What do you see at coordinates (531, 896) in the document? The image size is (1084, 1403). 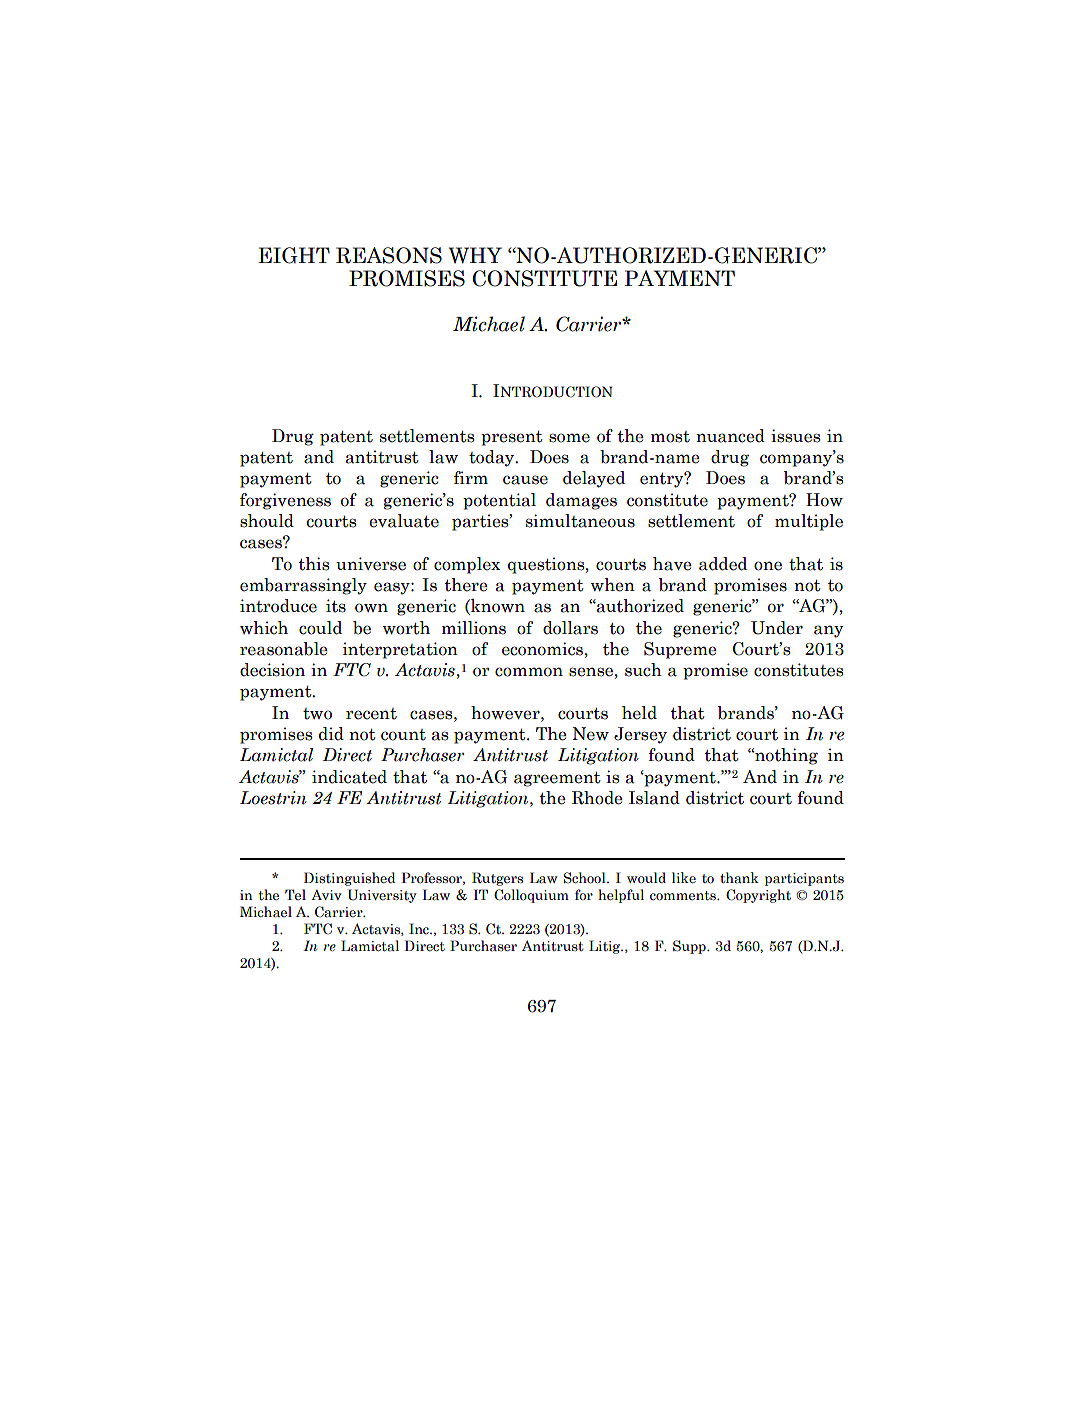 I see `Colloquium` at bounding box center [531, 896].
